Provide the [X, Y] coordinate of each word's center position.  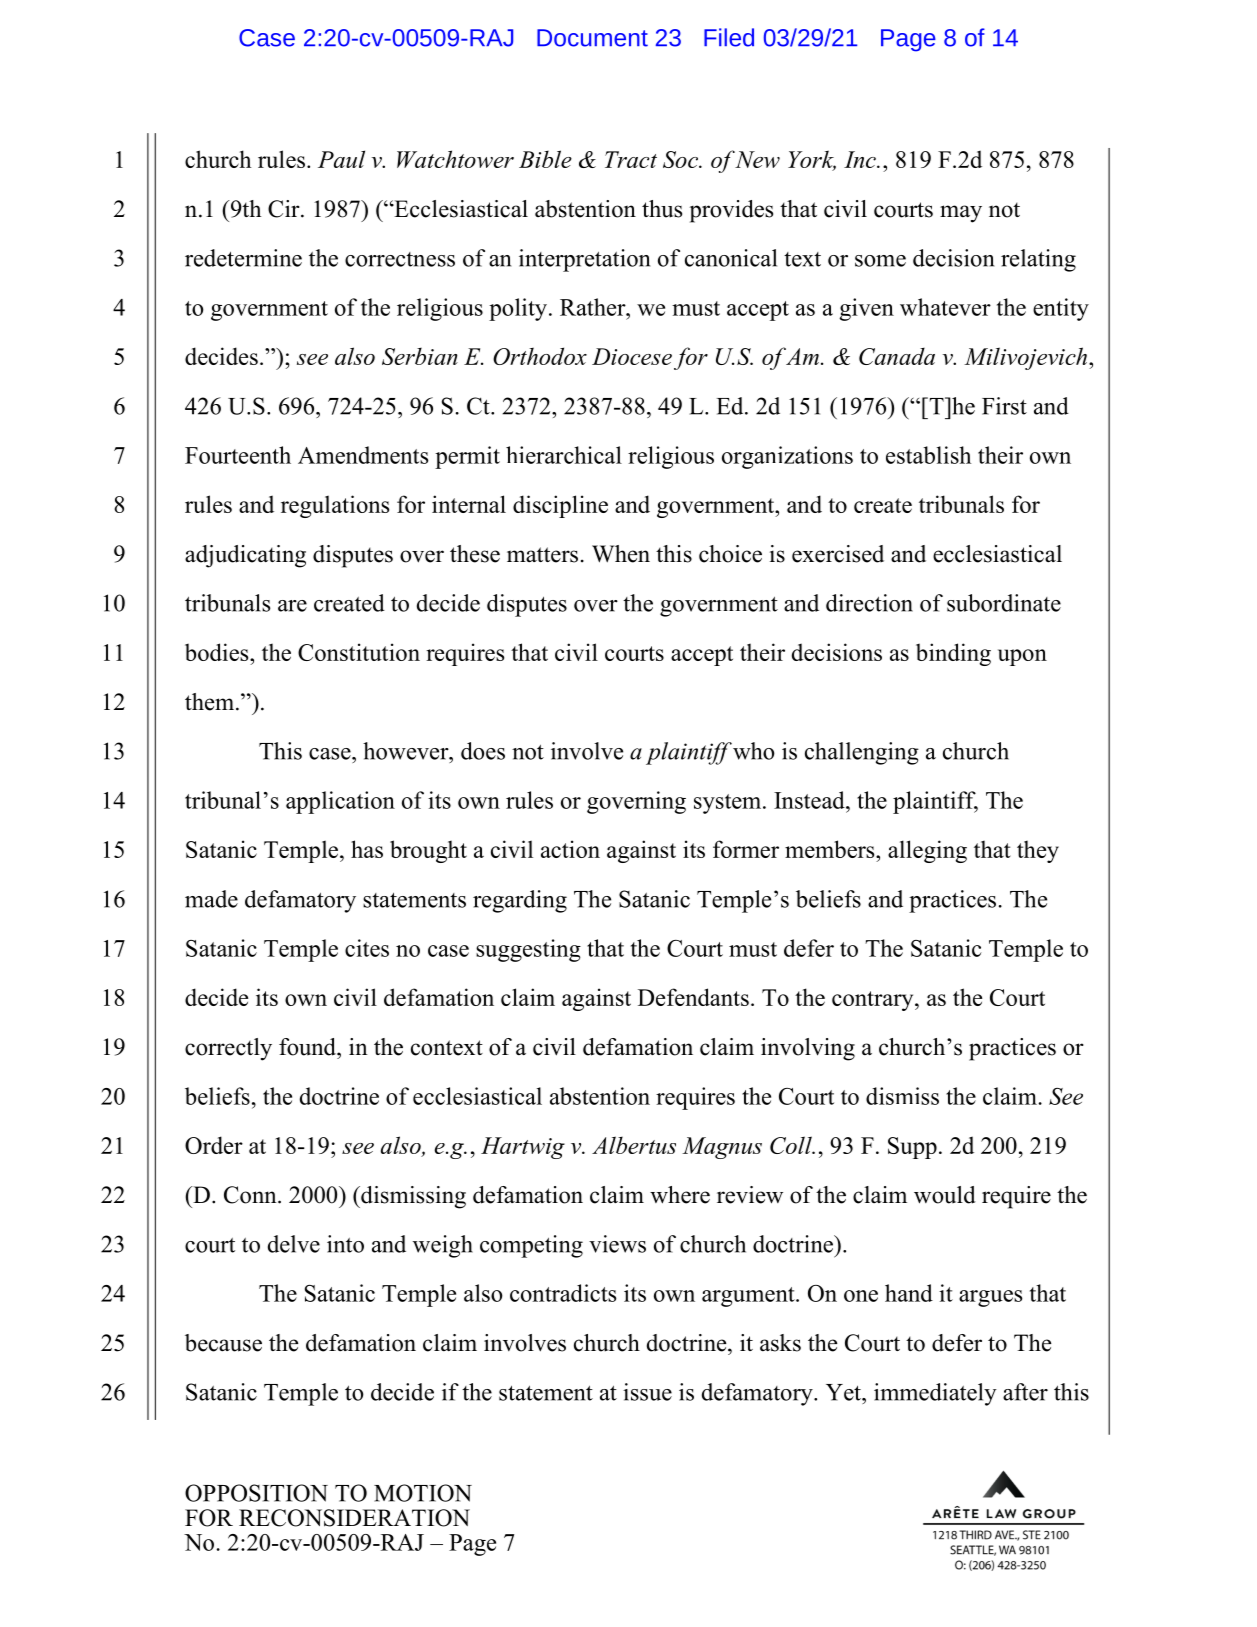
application [340, 802]
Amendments [363, 455]
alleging [927, 851]
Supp [912, 1148]
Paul [341, 159]
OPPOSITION [256, 1493]
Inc [861, 159]
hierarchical [564, 455]
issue [647, 1392]
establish [928, 455]
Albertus [634, 1145]
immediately [935, 1394]
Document [592, 38]
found [308, 1047]
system [729, 804]
